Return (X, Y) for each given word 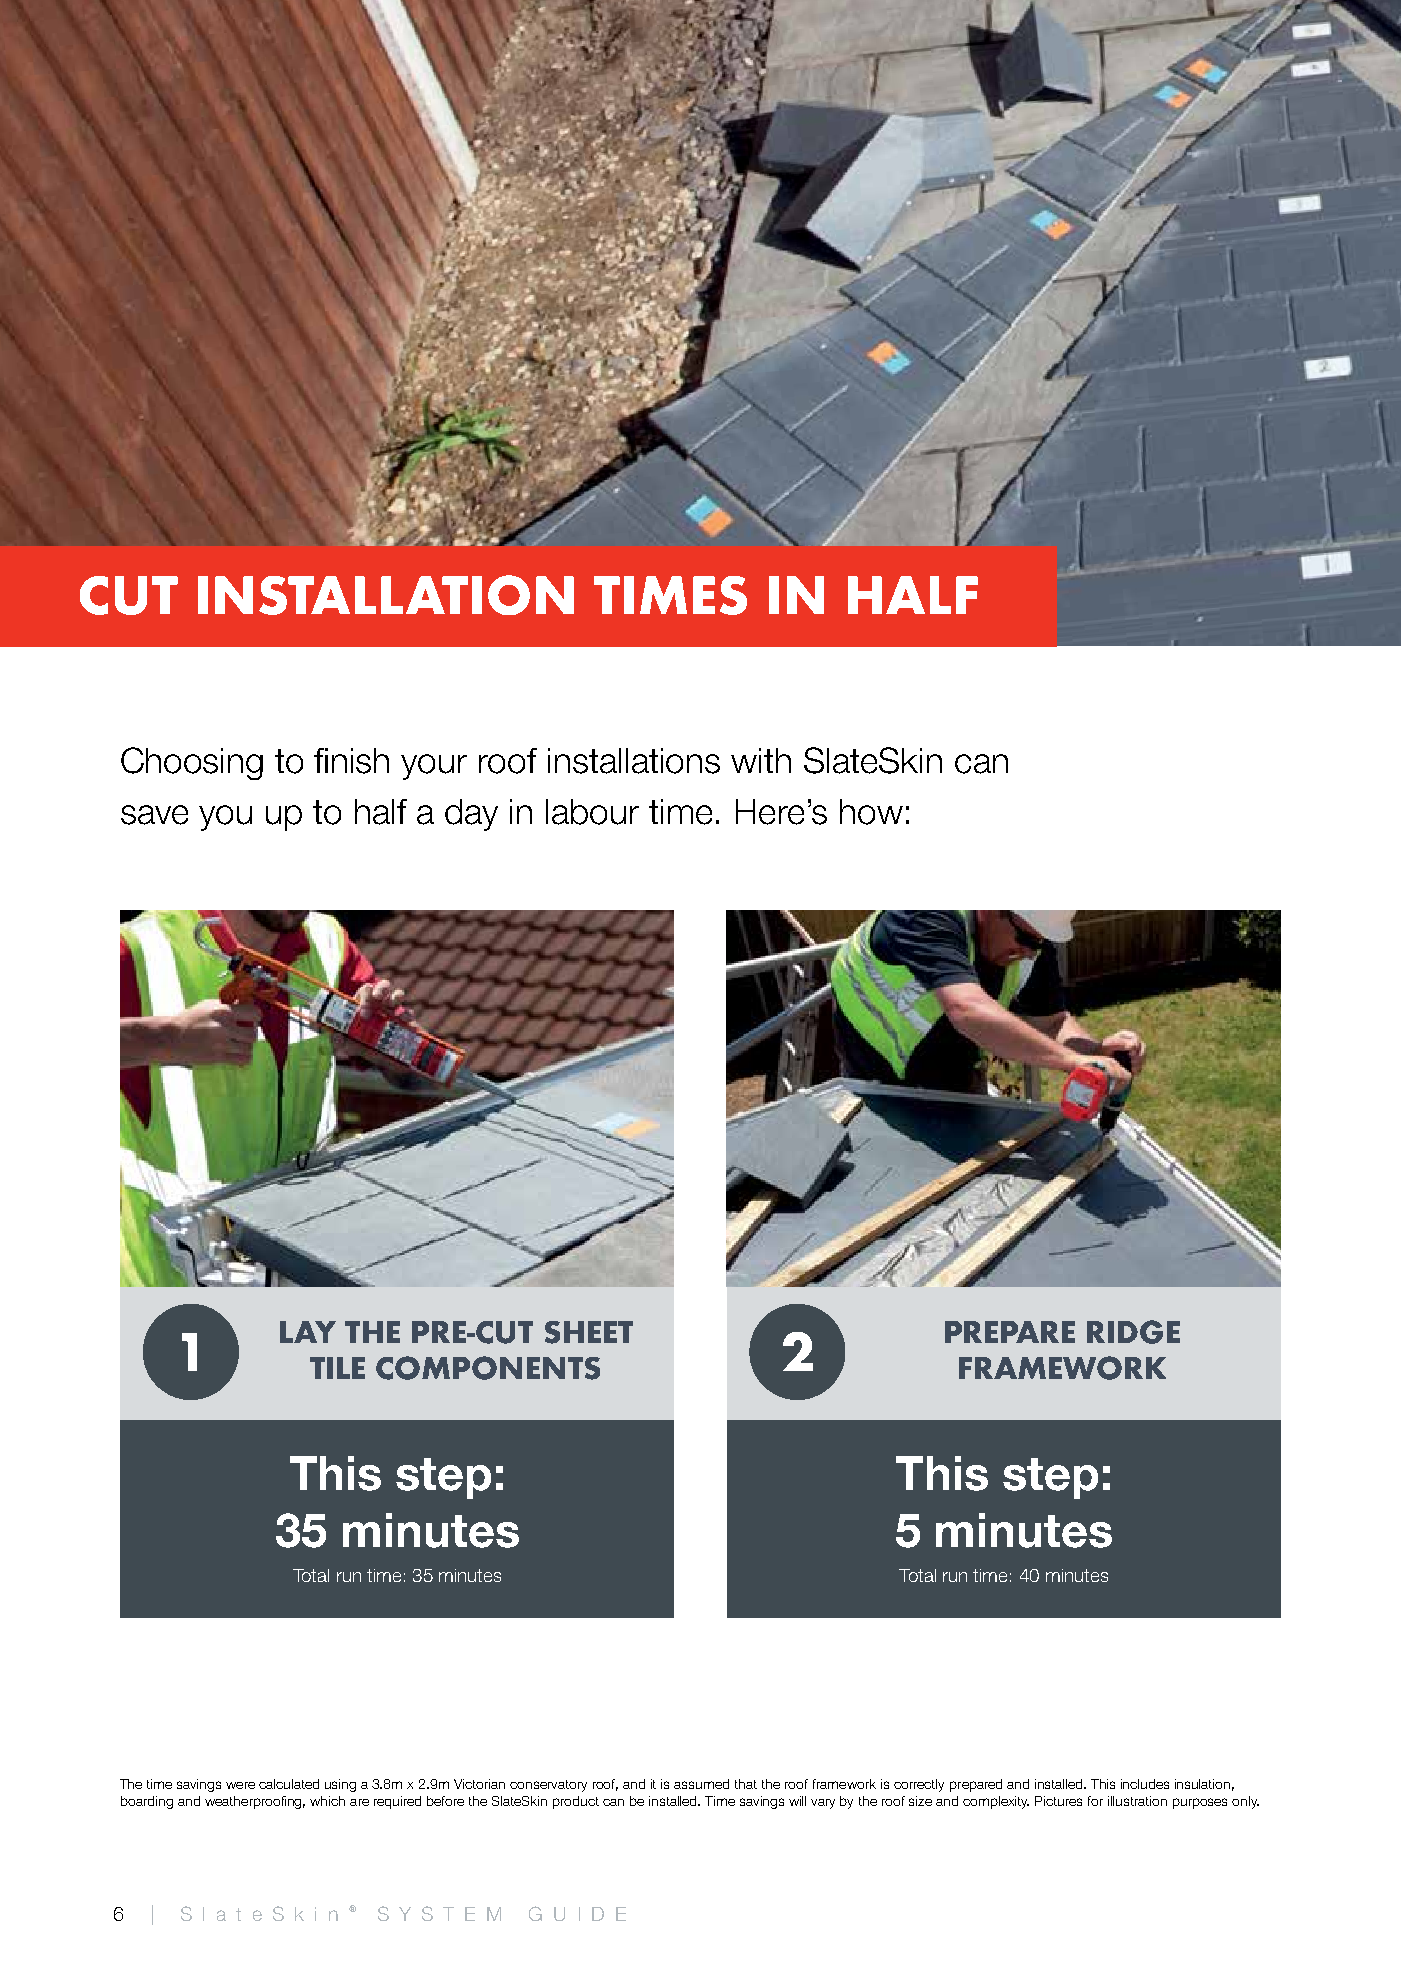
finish (351, 761)
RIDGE (1133, 1332)
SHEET (589, 1332)
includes (1145, 1784)
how (871, 812)
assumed (701, 1784)
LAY (308, 1332)
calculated (289, 1784)
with (761, 760)
